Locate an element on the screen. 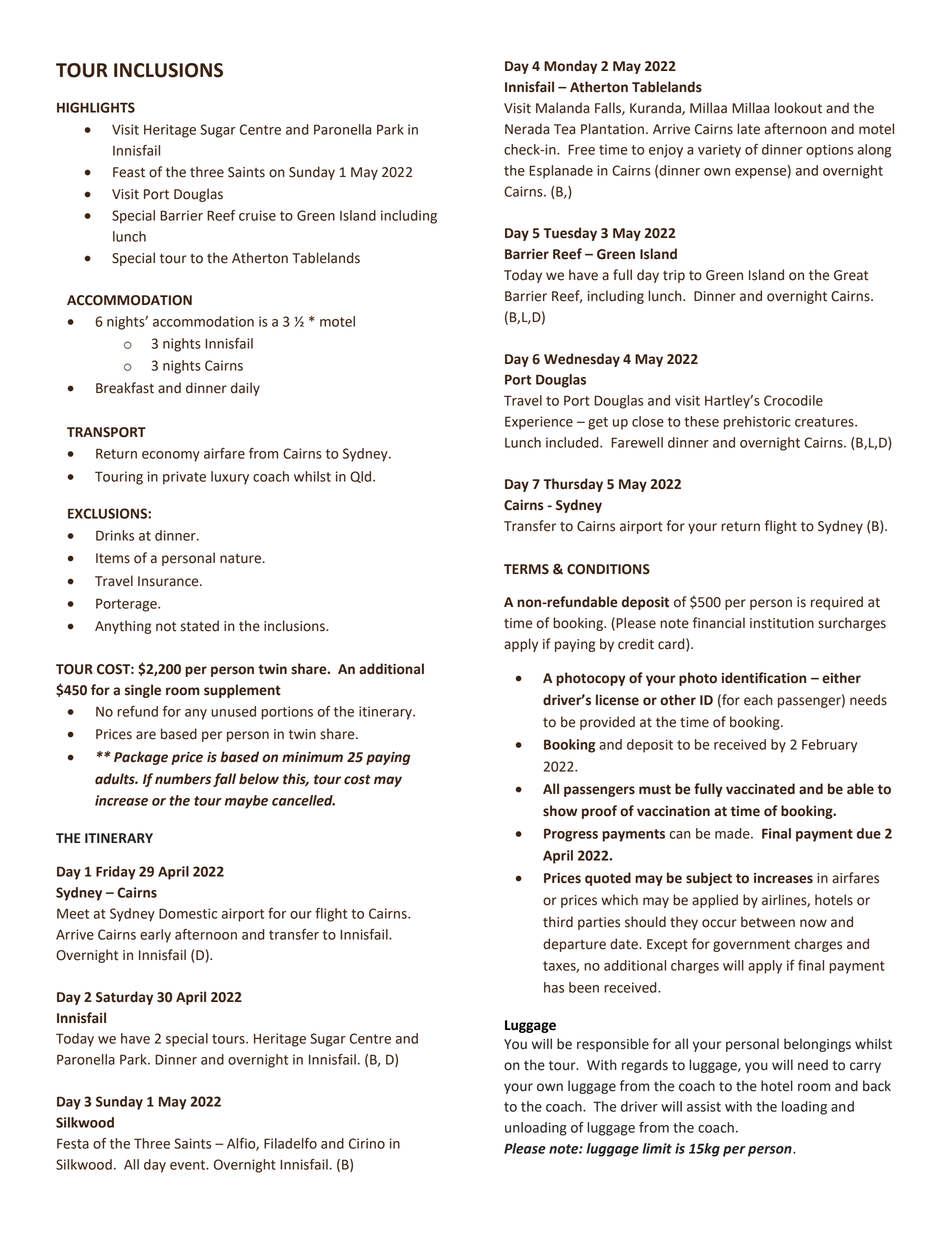 The height and width of the screenshot is (1233, 952). HIGHLIGHTS is located at coordinates (96, 107).
